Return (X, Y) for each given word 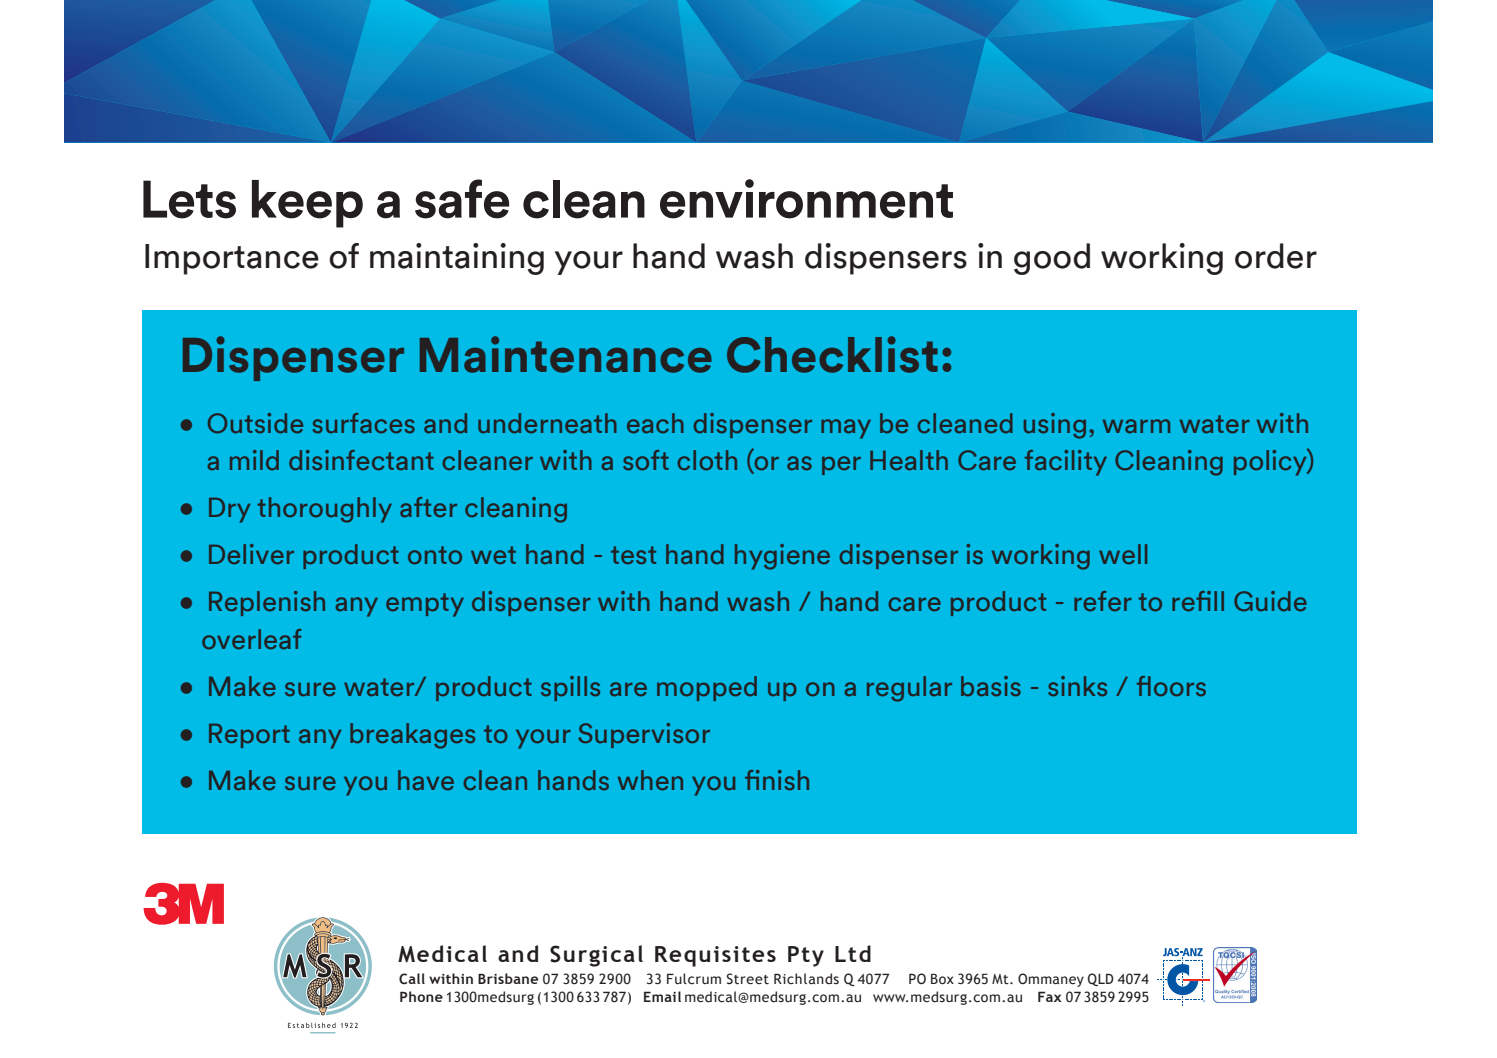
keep (307, 204)
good (1052, 259)
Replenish (267, 603)
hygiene (782, 557)
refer (1103, 601)
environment (806, 199)
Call (412, 978)
